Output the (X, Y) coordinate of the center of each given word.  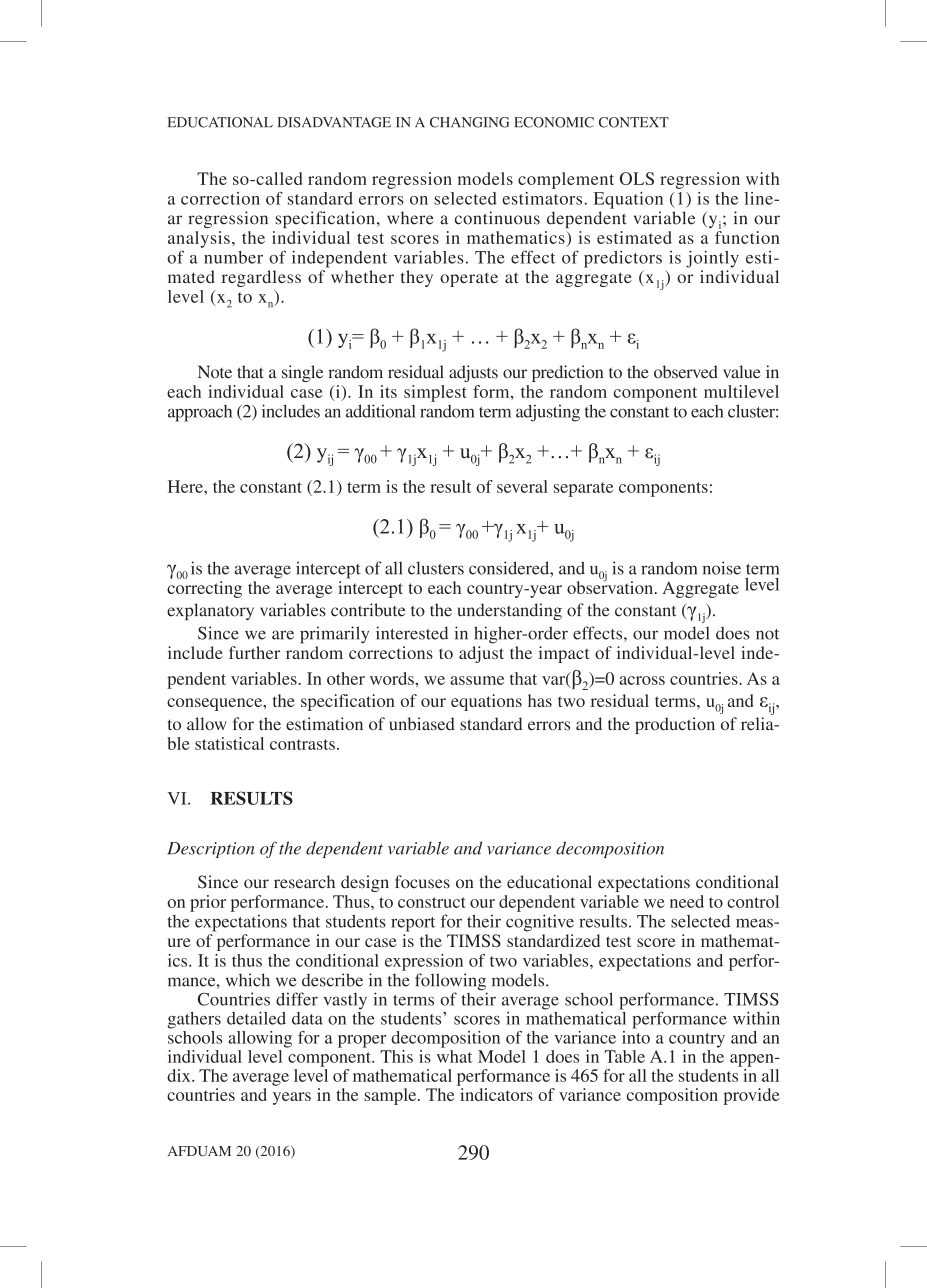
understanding (509, 611)
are (283, 635)
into (636, 1036)
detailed (256, 1018)
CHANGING (469, 122)
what (454, 1055)
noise (722, 568)
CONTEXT (634, 122)
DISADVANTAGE (334, 122)
